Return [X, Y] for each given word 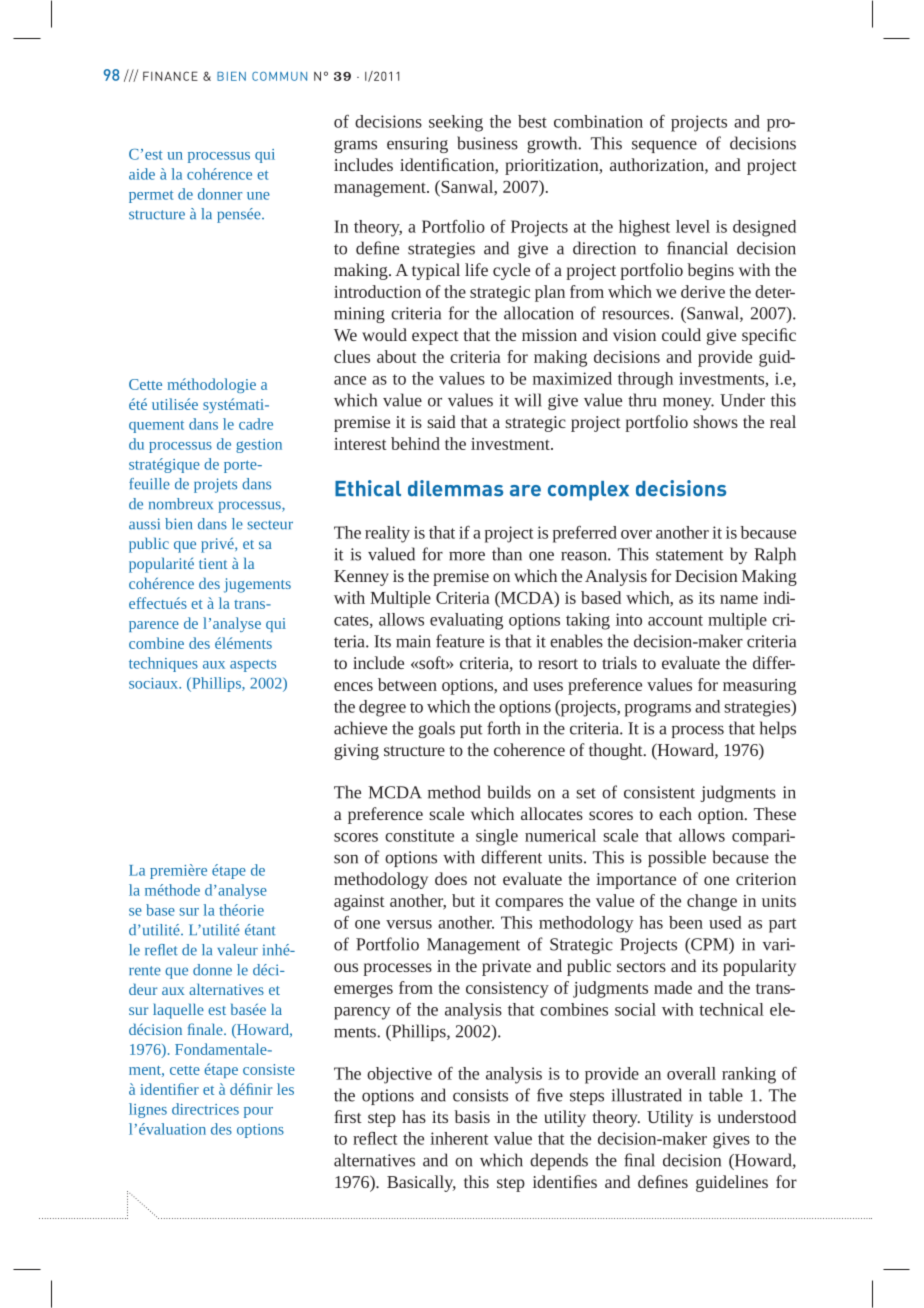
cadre [256, 424]
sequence [664, 146]
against [359, 903]
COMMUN [279, 76]
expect [435, 338]
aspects [253, 666]
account [675, 620]
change [712, 902]
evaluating [466, 621]
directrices [205, 1109]
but [463, 900]
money [688, 403]
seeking [456, 123]
